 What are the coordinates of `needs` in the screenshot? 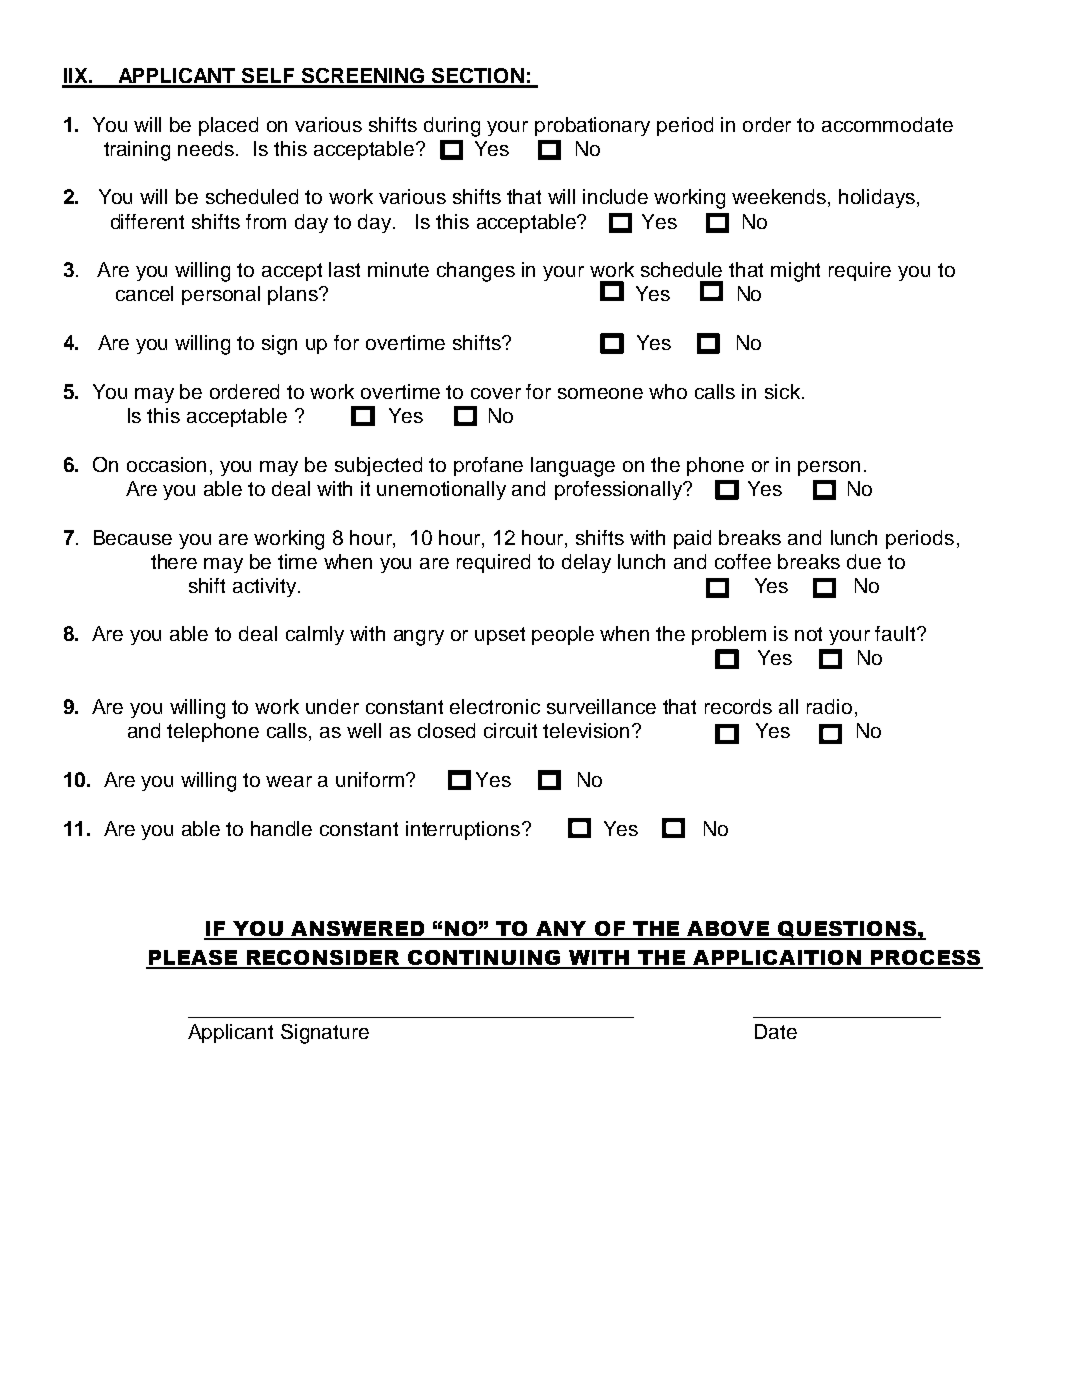 It's located at (207, 148).
